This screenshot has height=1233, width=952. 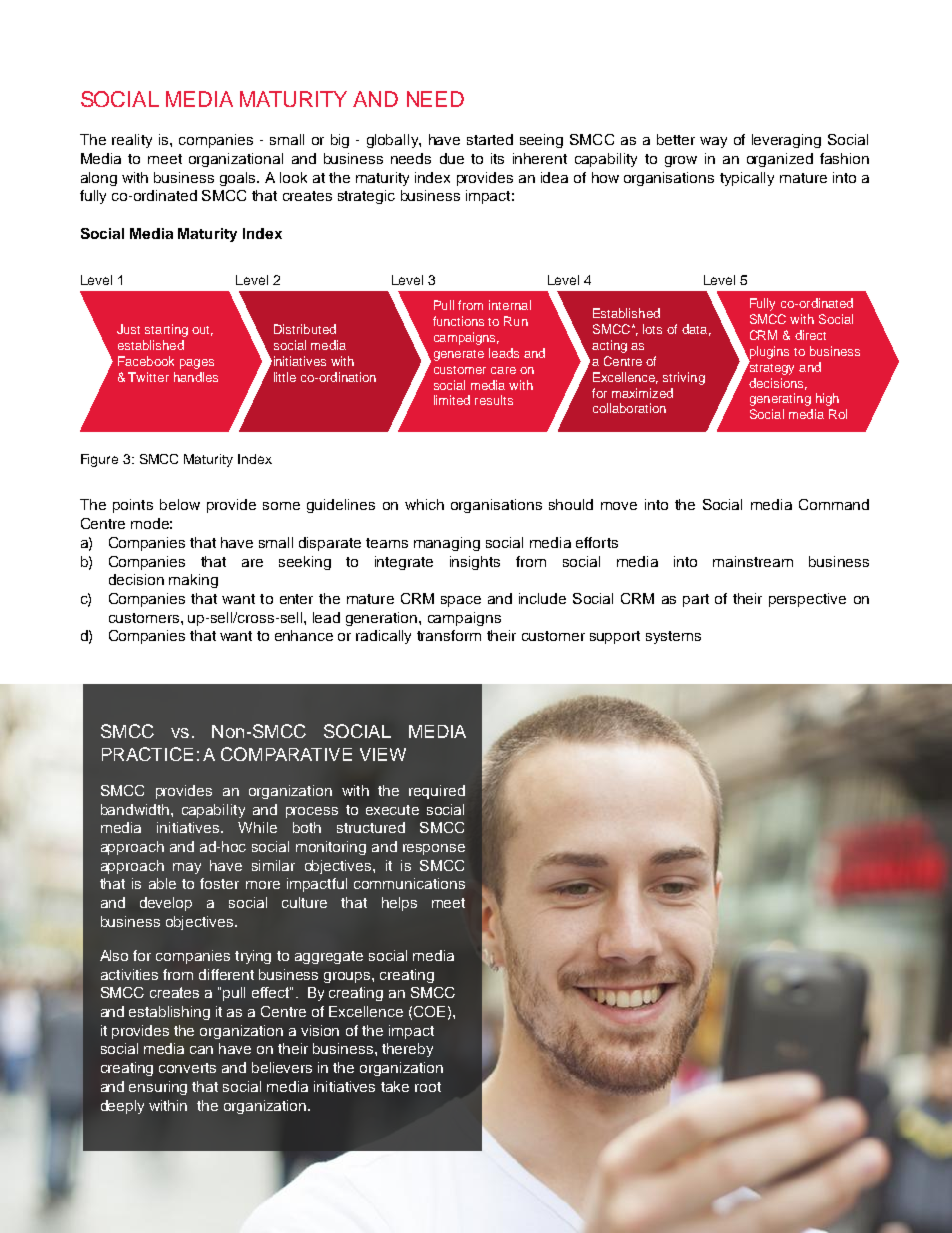 What do you see at coordinates (187, 1068) in the screenshot?
I see `converts` at bounding box center [187, 1068].
